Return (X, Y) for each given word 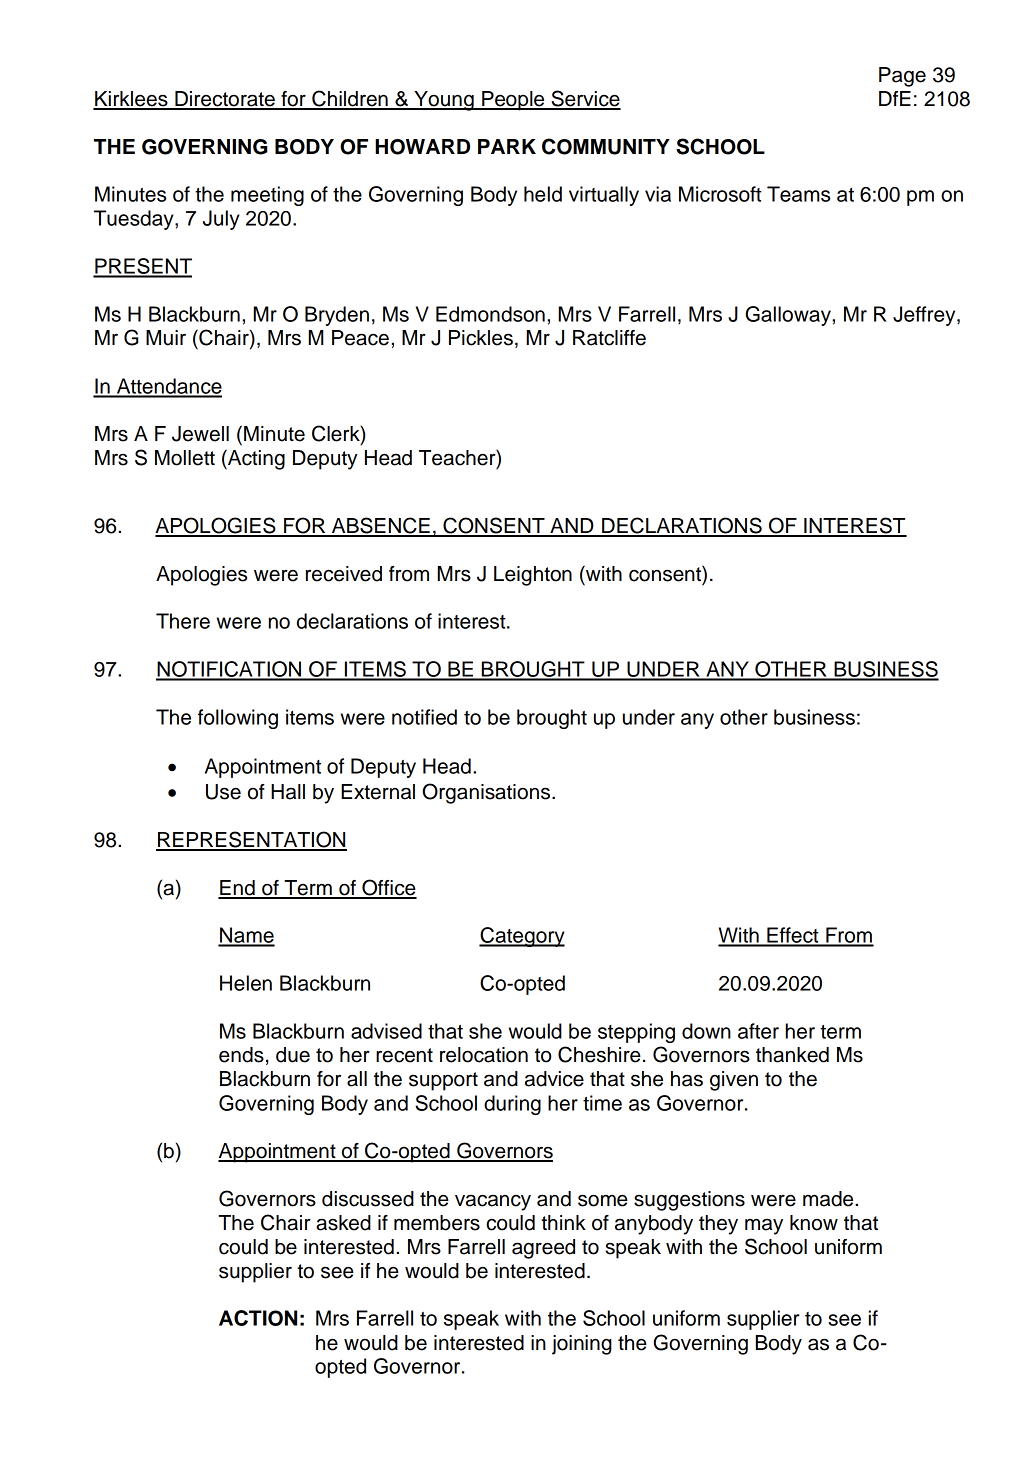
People (513, 101)
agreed (543, 1249)
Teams (798, 194)
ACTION (258, 1318)
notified (424, 717)
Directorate (225, 100)
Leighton (533, 576)
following (238, 719)
